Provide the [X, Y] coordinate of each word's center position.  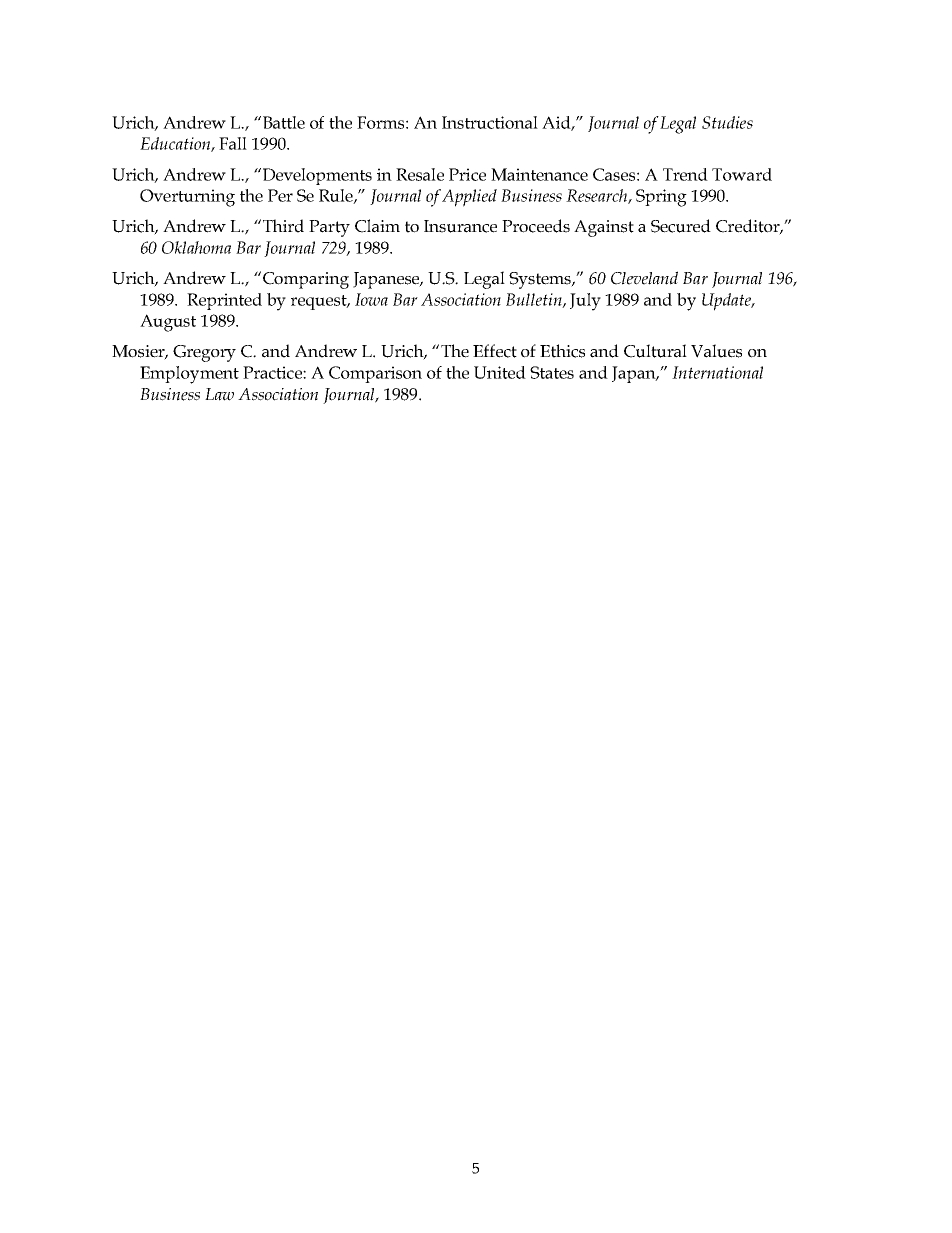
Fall [233, 143]
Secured [681, 226]
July [585, 302]
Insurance [460, 226]
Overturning [187, 198]
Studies [727, 122]
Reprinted [224, 301]
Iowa [371, 299]
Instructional [490, 122]
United [500, 372]
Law [219, 394]
